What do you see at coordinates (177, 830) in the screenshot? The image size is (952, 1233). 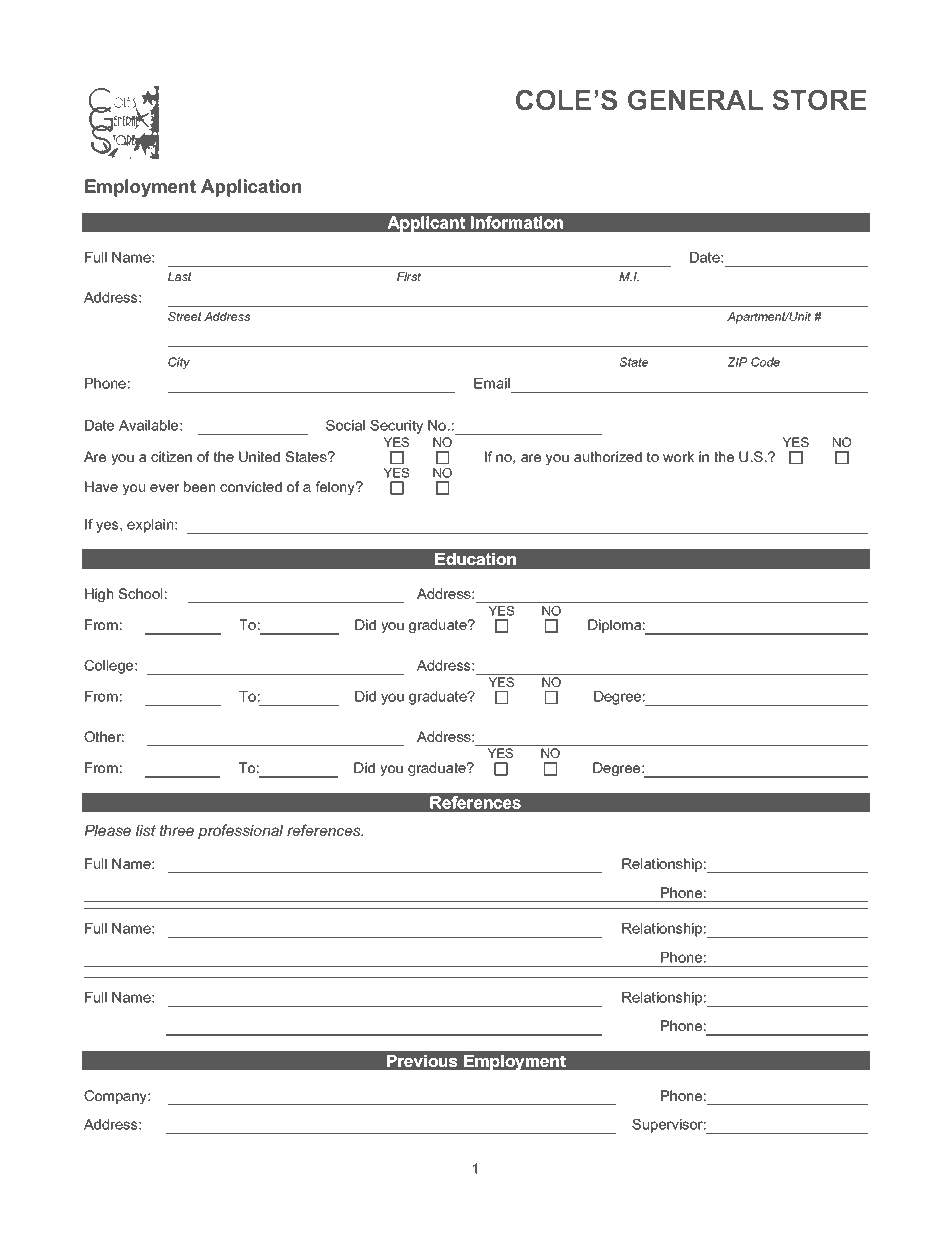 I see `three` at bounding box center [177, 830].
